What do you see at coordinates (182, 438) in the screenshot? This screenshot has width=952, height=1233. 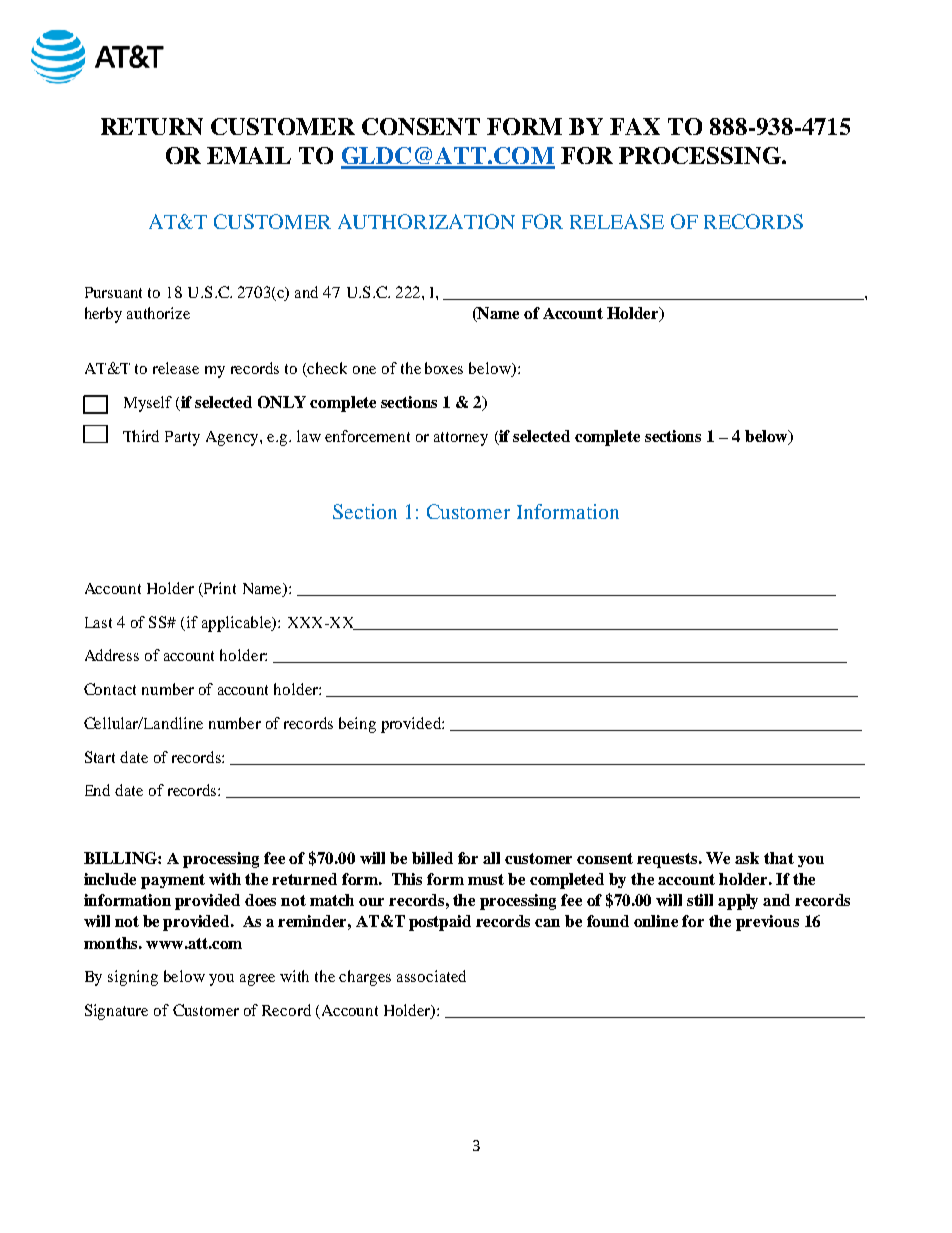 I see `Party` at bounding box center [182, 438].
